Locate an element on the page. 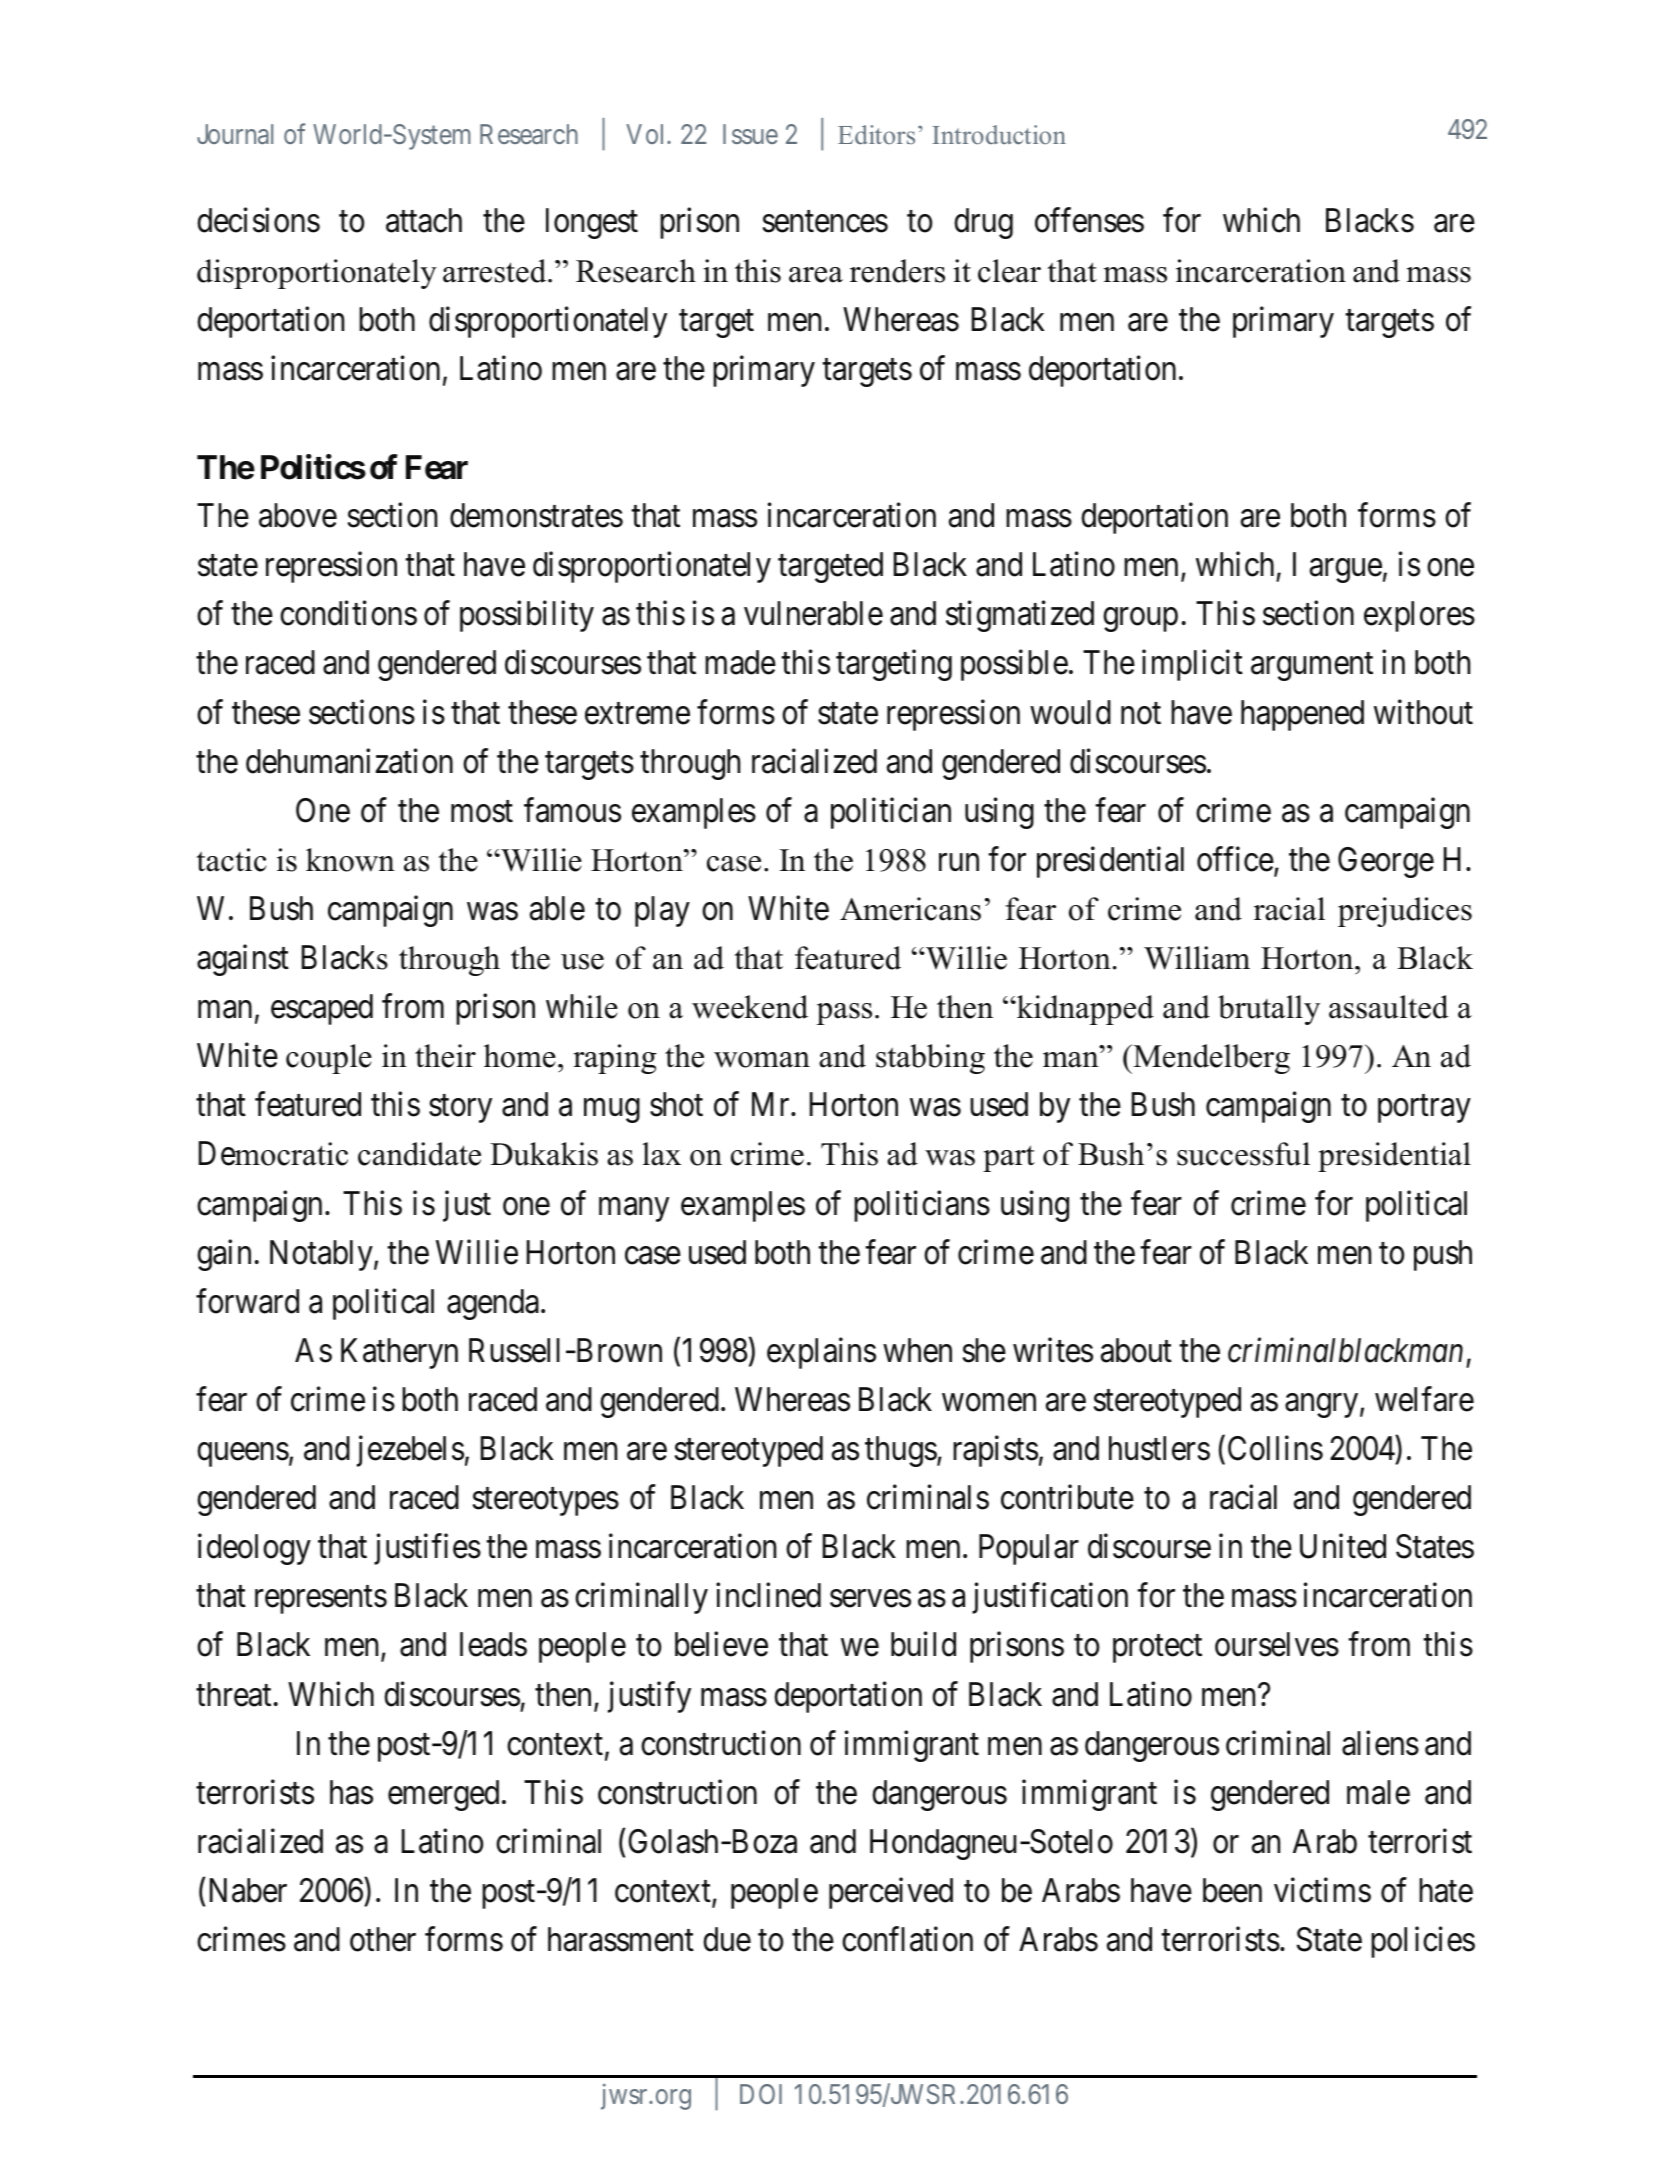  other is located at coordinates (383, 1939).
